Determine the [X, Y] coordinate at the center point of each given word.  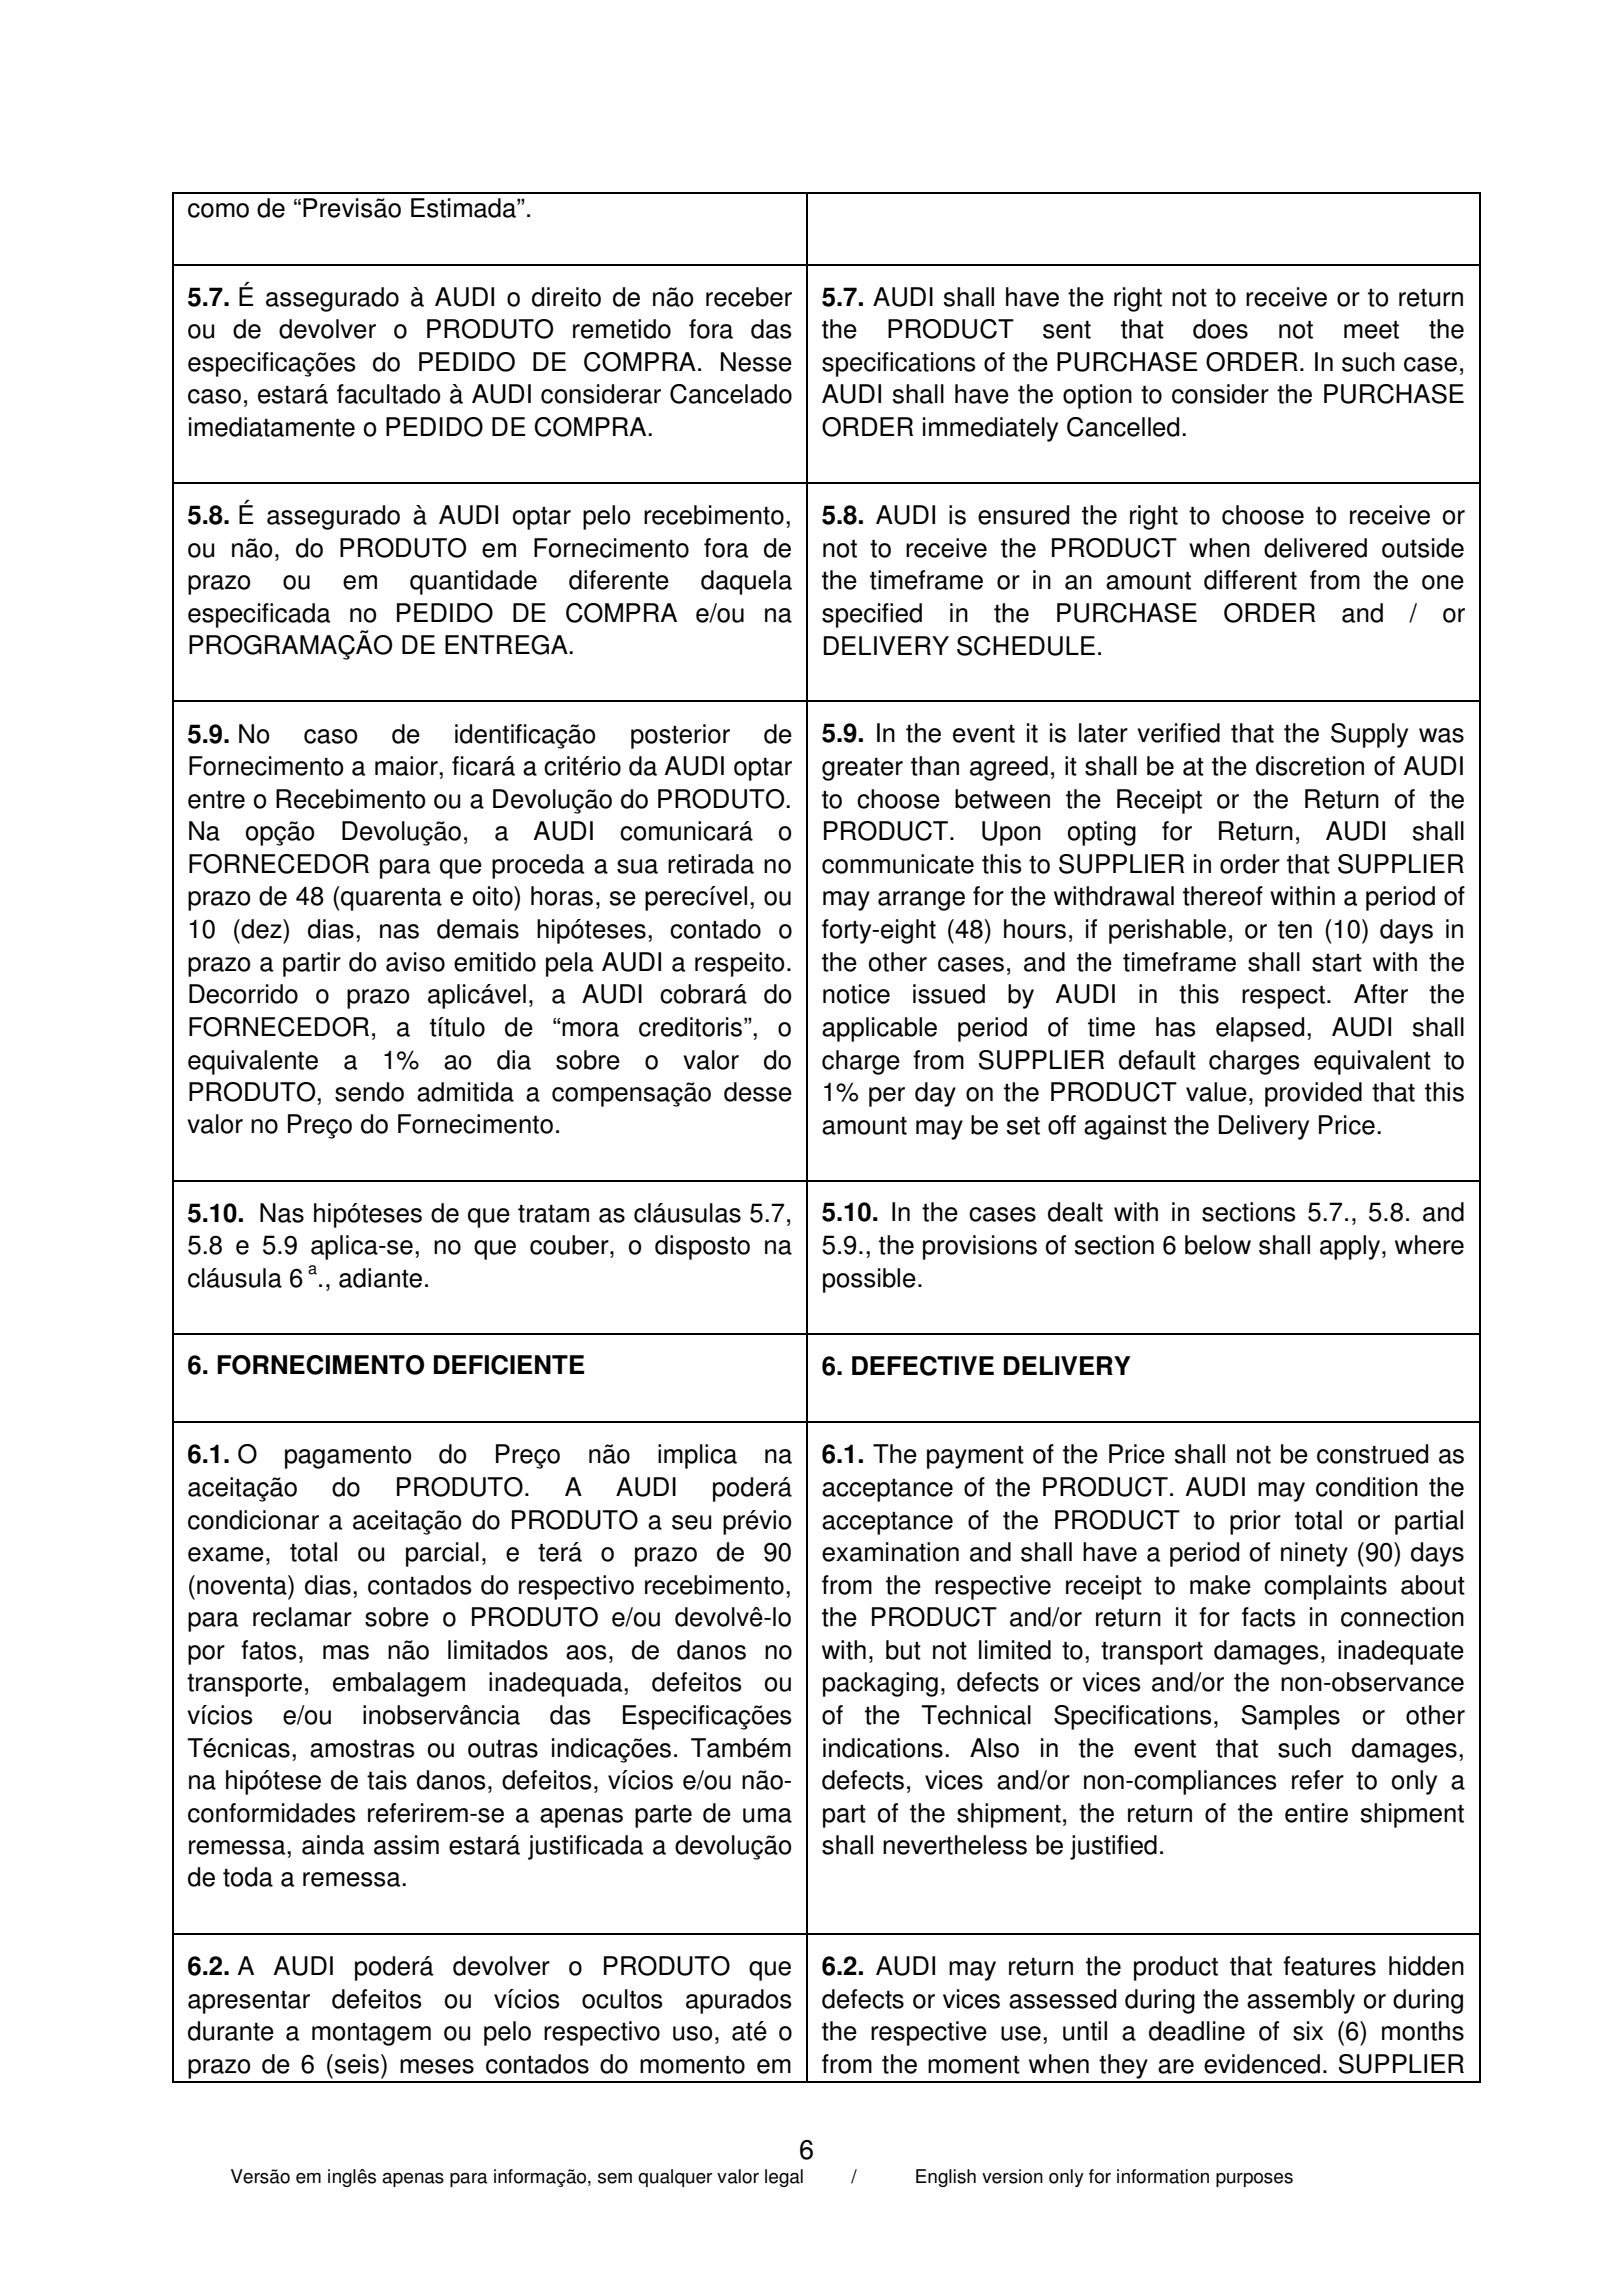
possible [869, 1280]
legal [784, 2178]
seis [357, 2064]
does [1220, 329]
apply [1351, 1247]
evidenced [1262, 2064]
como [218, 210]
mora [590, 1029]
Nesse [756, 362]
